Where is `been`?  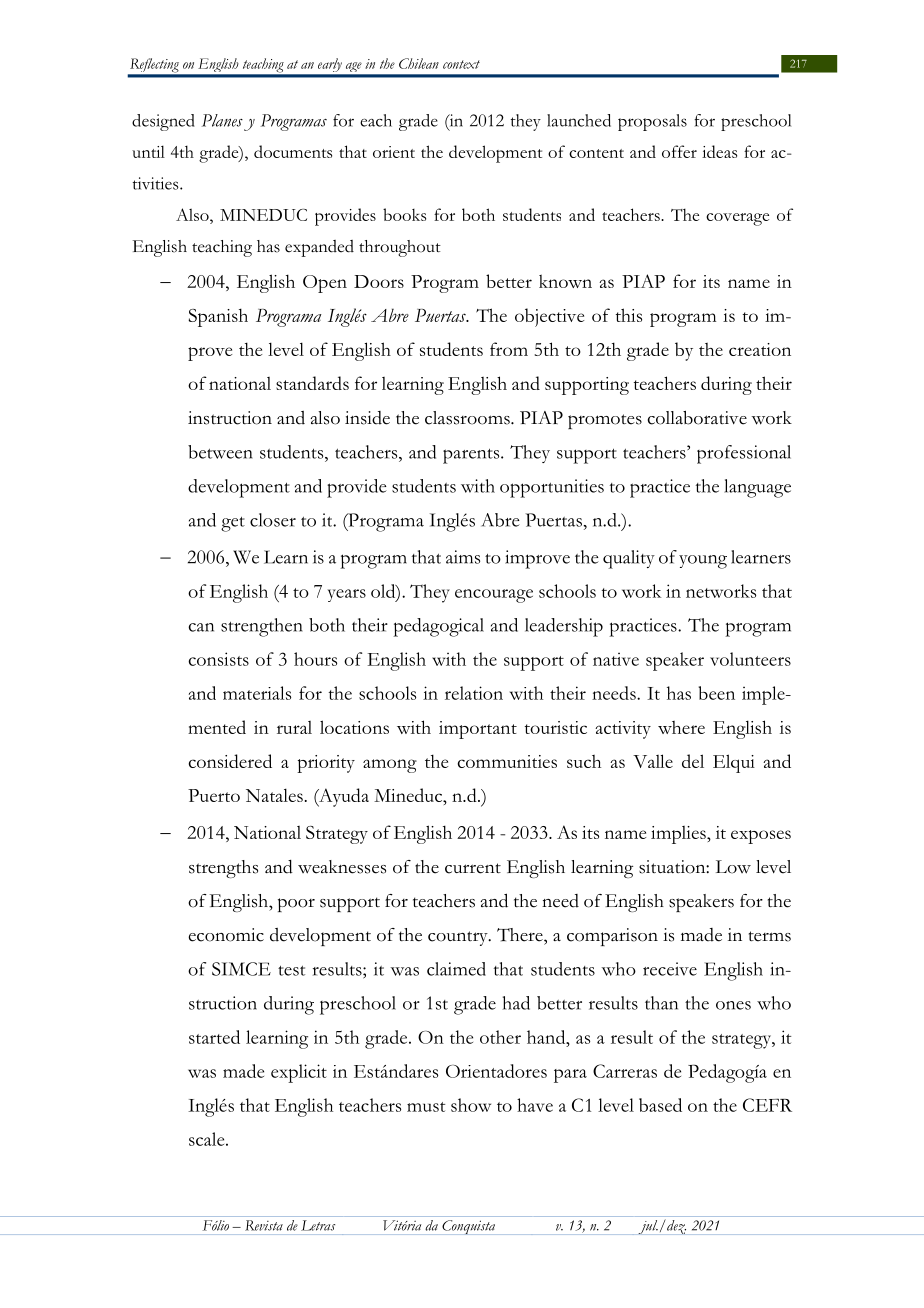
been is located at coordinates (717, 693).
